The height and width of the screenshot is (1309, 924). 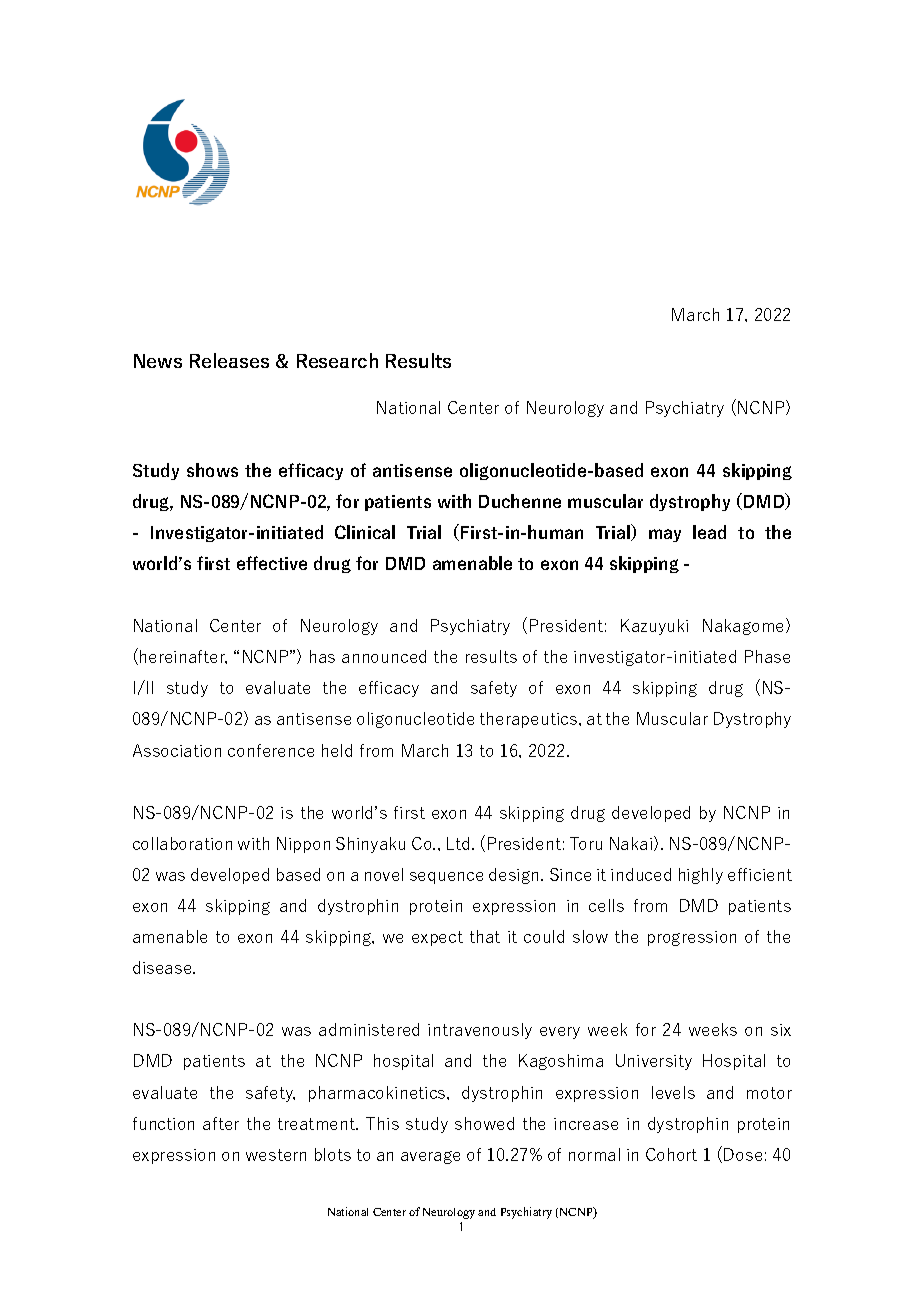 What do you see at coordinates (229, 360) in the screenshot?
I see `Releases` at bounding box center [229, 360].
